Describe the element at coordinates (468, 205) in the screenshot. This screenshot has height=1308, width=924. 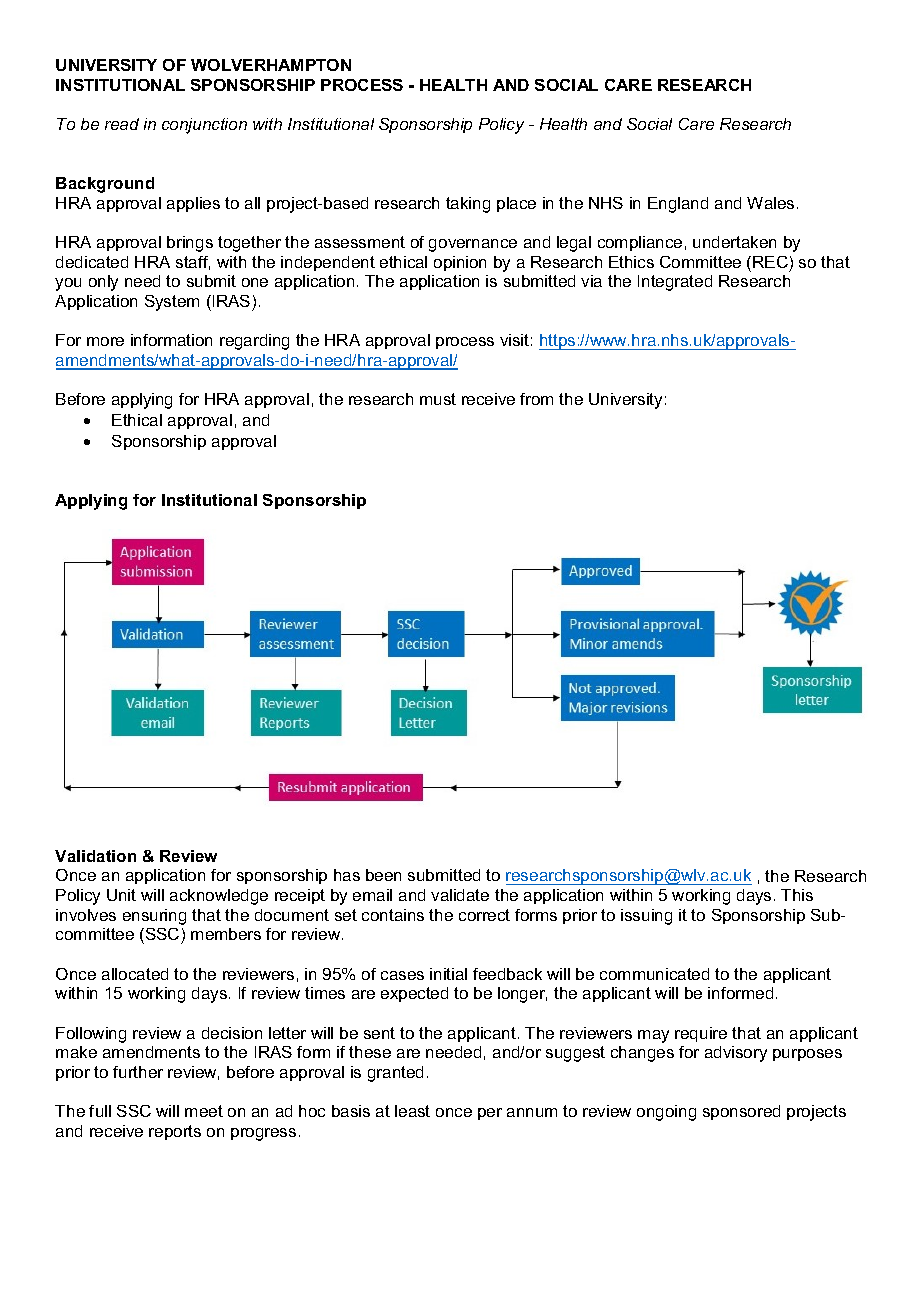
I see `taking` at that location.
